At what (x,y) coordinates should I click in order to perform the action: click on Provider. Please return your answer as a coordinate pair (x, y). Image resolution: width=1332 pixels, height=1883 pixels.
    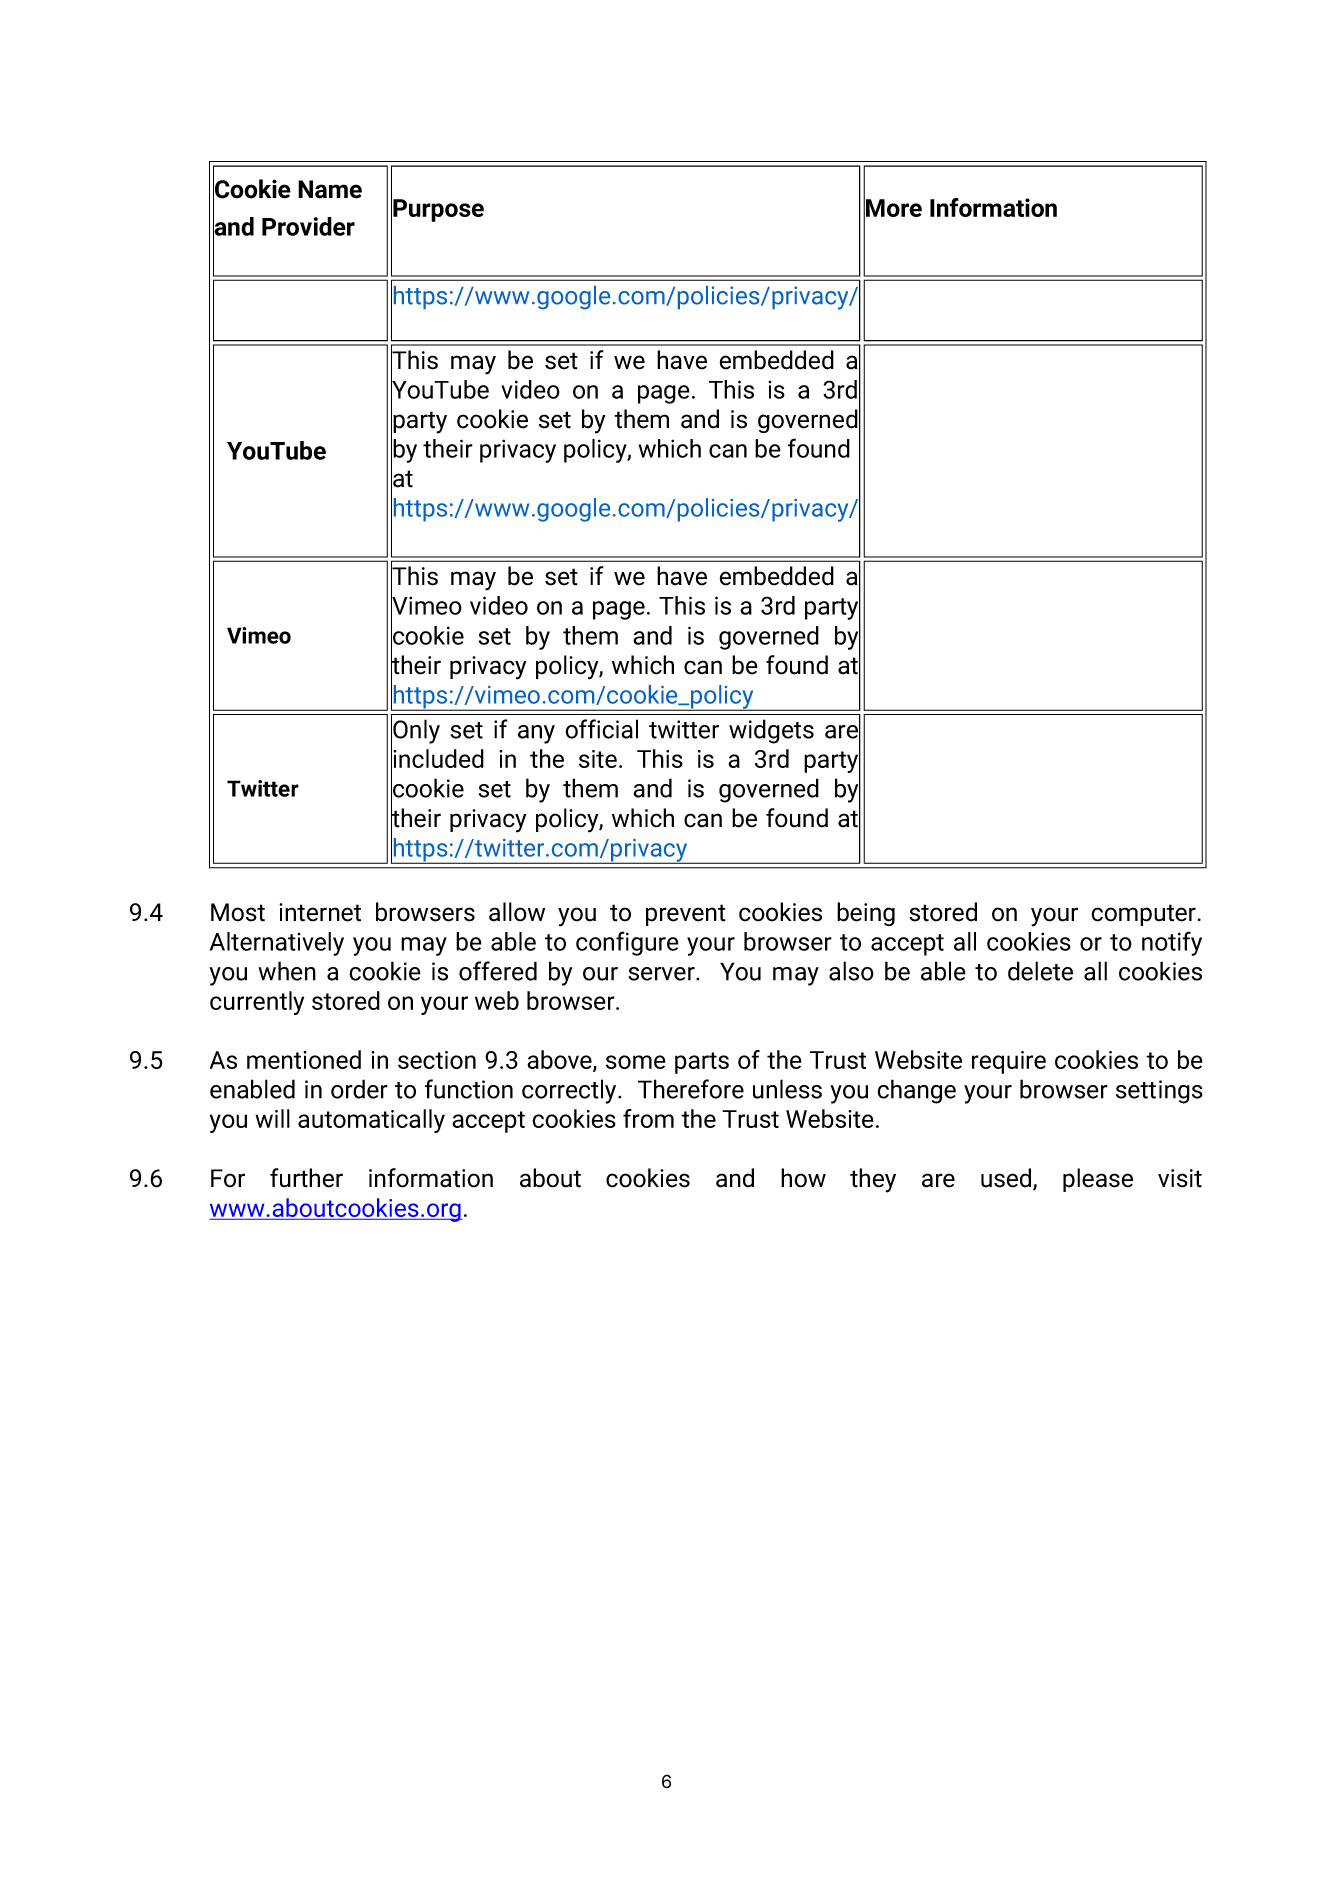
    Looking at the image, I should click on (308, 226).
